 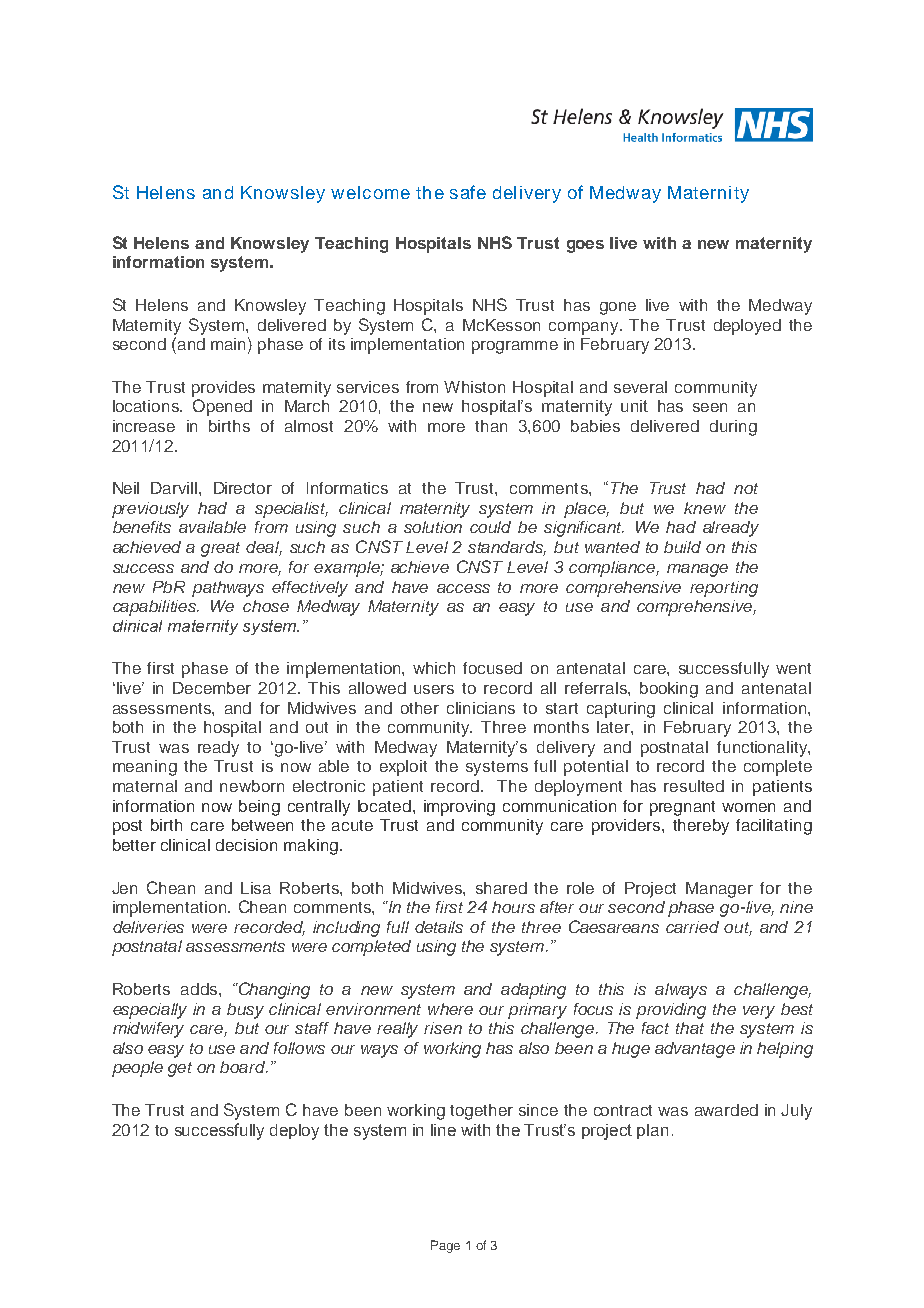 What do you see at coordinates (370, 192) in the screenshot?
I see `welcome` at bounding box center [370, 192].
